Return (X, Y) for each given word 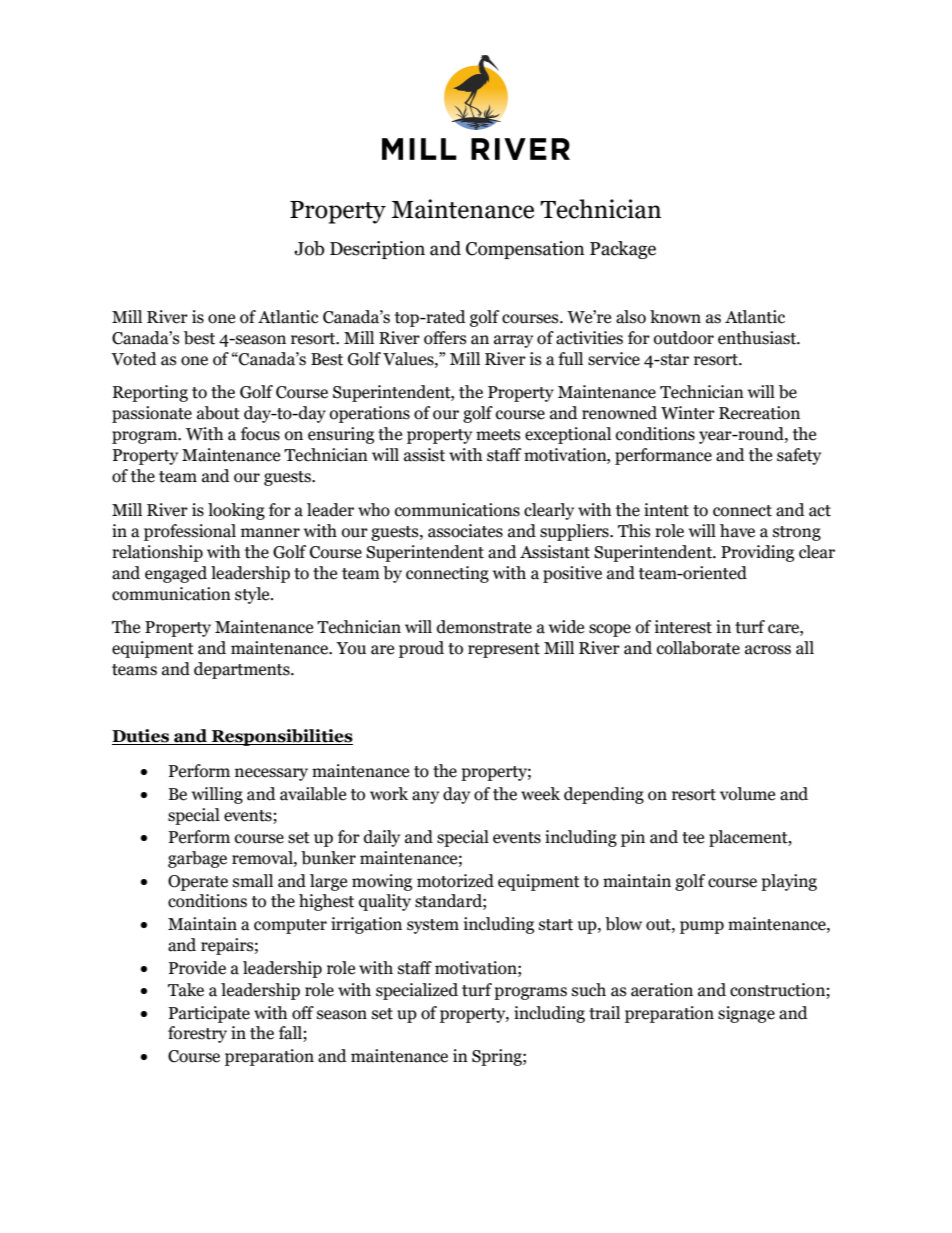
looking (236, 511)
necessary (271, 774)
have (737, 531)
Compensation (525, 250)
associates (465, 531)
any (425, 797)
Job (309, 248)
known (675, 317)
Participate (209, 1014)
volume (747, 794)
